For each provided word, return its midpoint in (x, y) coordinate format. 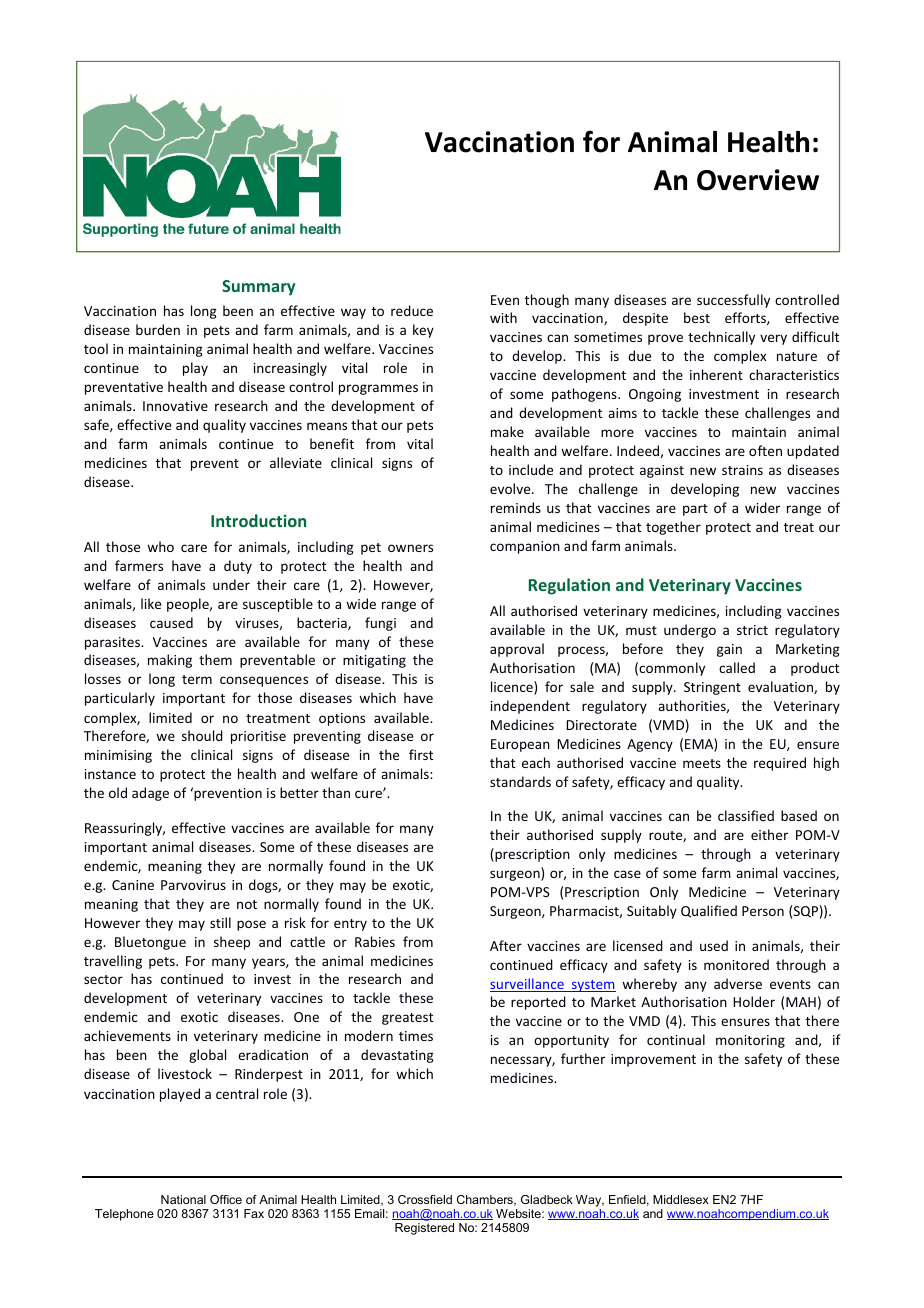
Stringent (712, 688)
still (220, 922)
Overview (758, 180)
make (507, 431)
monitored (736, 964)
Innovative (175, 406)
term (197, 679)
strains (742, 470)
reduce (412, 310)
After (506, 945)
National (183, 1199)
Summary (258, 288)
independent (530, 707)
